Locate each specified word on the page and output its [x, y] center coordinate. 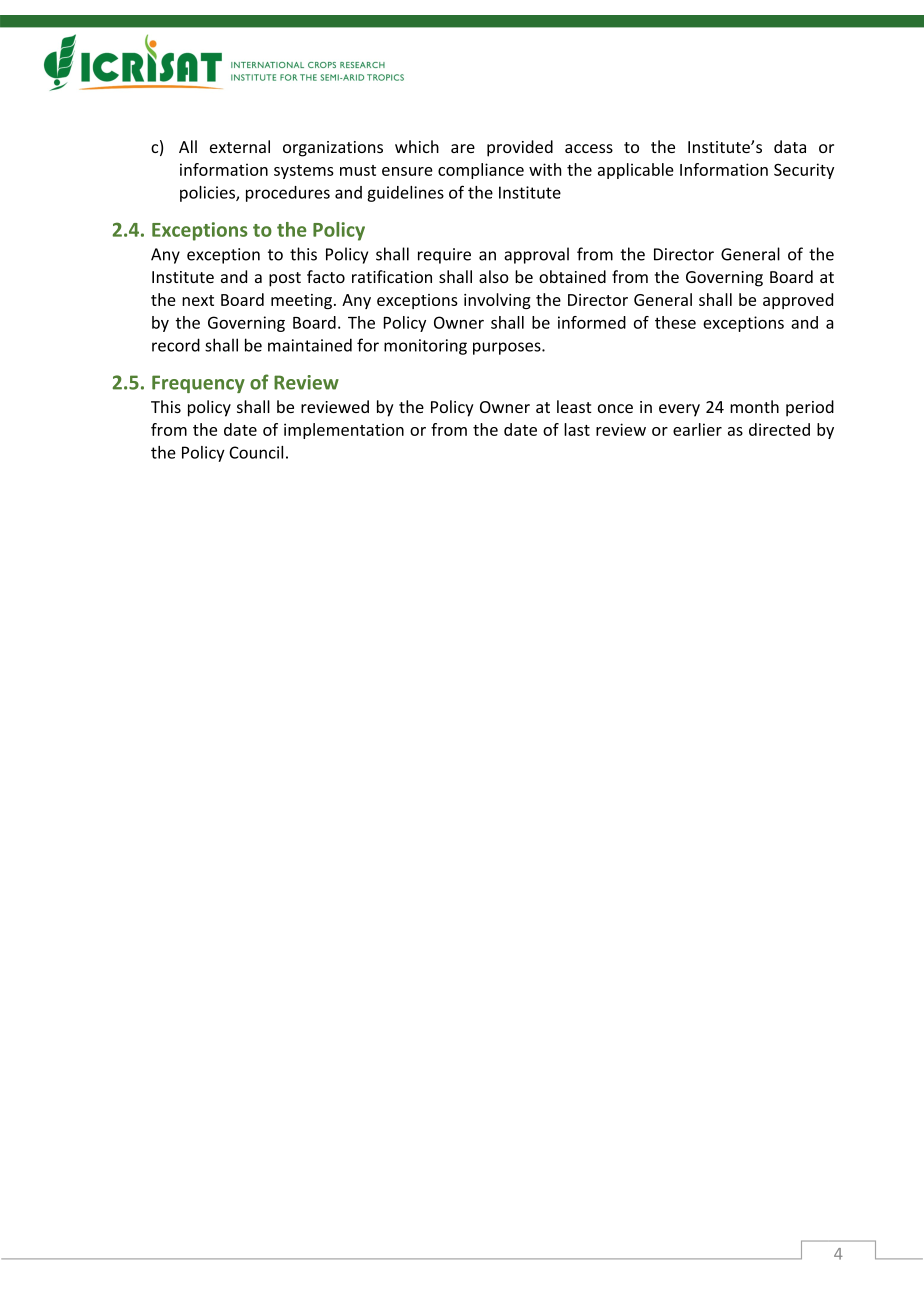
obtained [572, 276]
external [240, 146]
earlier [697, 429]
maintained [310, 345]
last [577, 429]
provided [520, 148]
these [675, 322]
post [285, 279]
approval [536, 255]
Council [256, 452]
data [790, 146]
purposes [508, 348]
